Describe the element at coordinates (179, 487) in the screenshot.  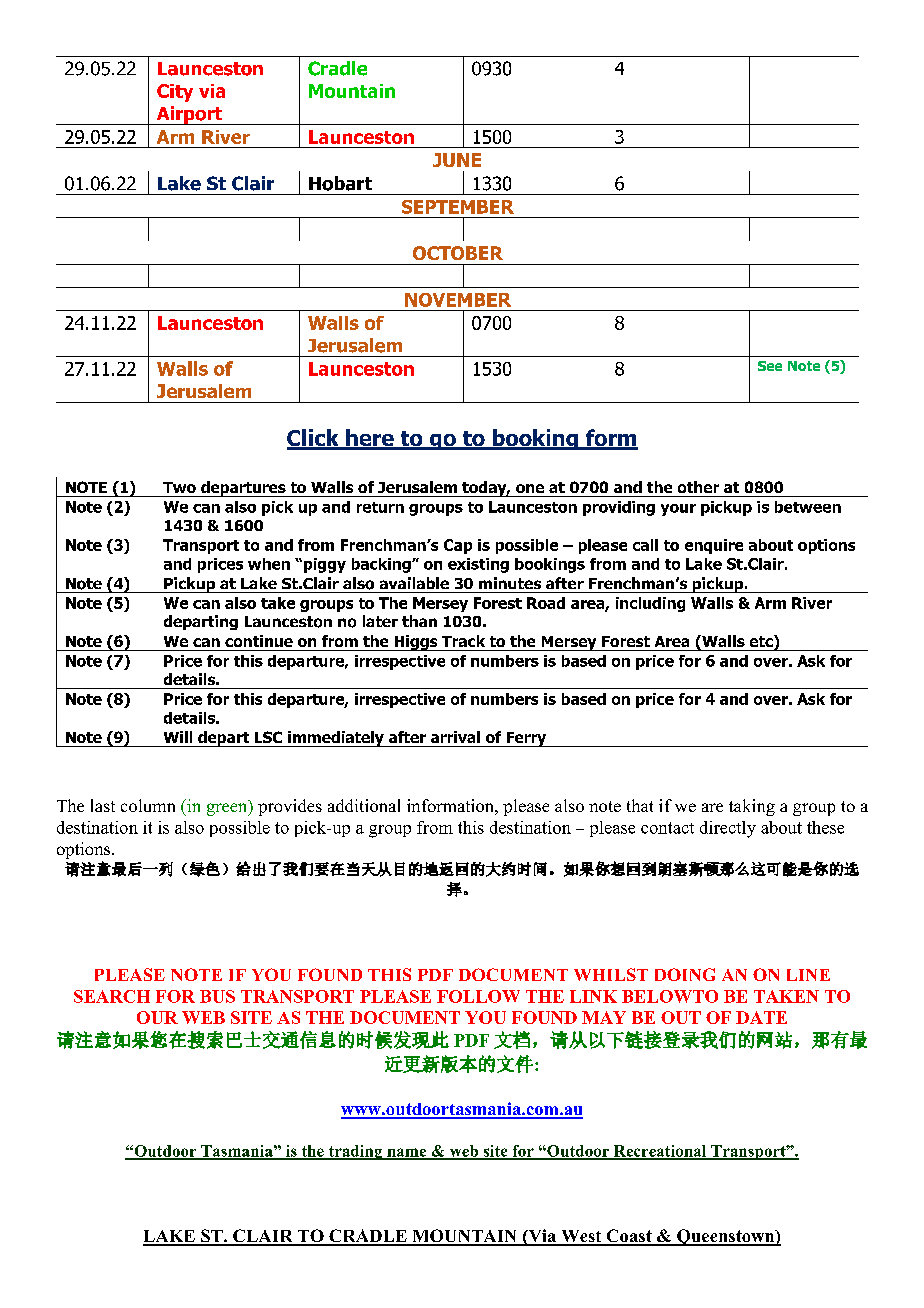
I see `Two` at that location.
